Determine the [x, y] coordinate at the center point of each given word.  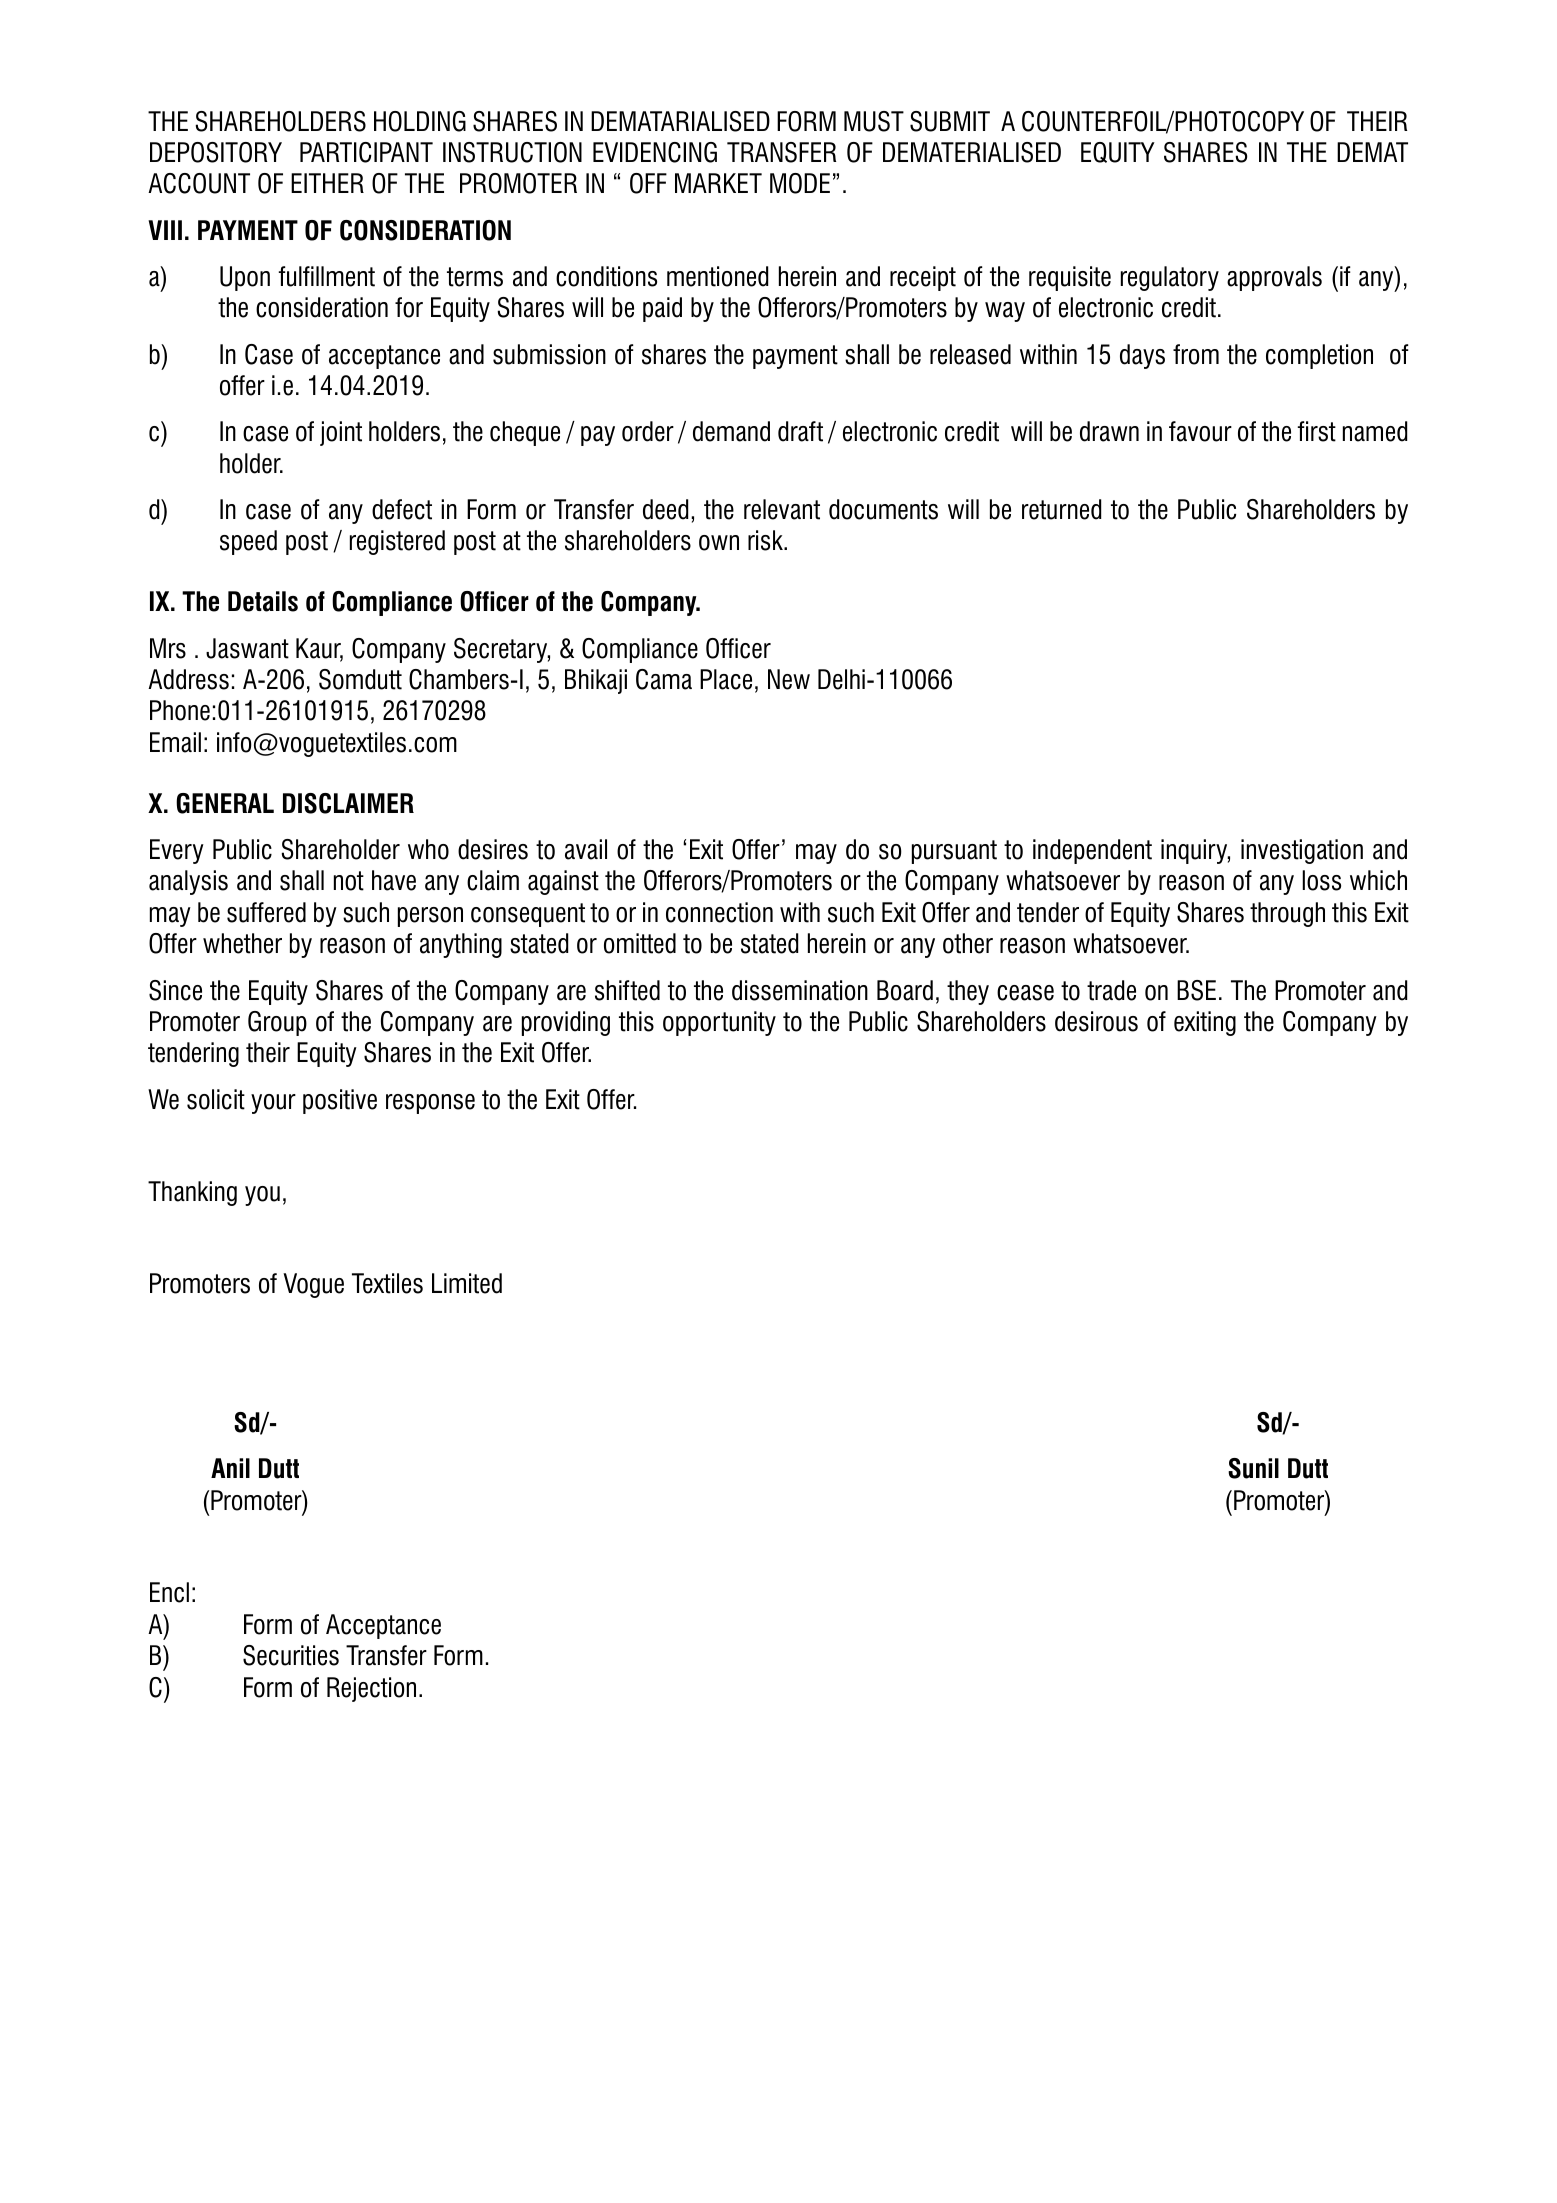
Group [277, 1023]
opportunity [719, 1023]
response [430, 1104]
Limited [467, 1283]
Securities [291, 1655]
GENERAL [225, 803]
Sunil [1253, 1468]
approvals [1274, 278]
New [789, 679]
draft [800, 431]
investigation [1302, 851]
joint [341, 433]
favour [1200, 431]
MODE [800, 183]
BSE [1196, 990]
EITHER [327, 183]
